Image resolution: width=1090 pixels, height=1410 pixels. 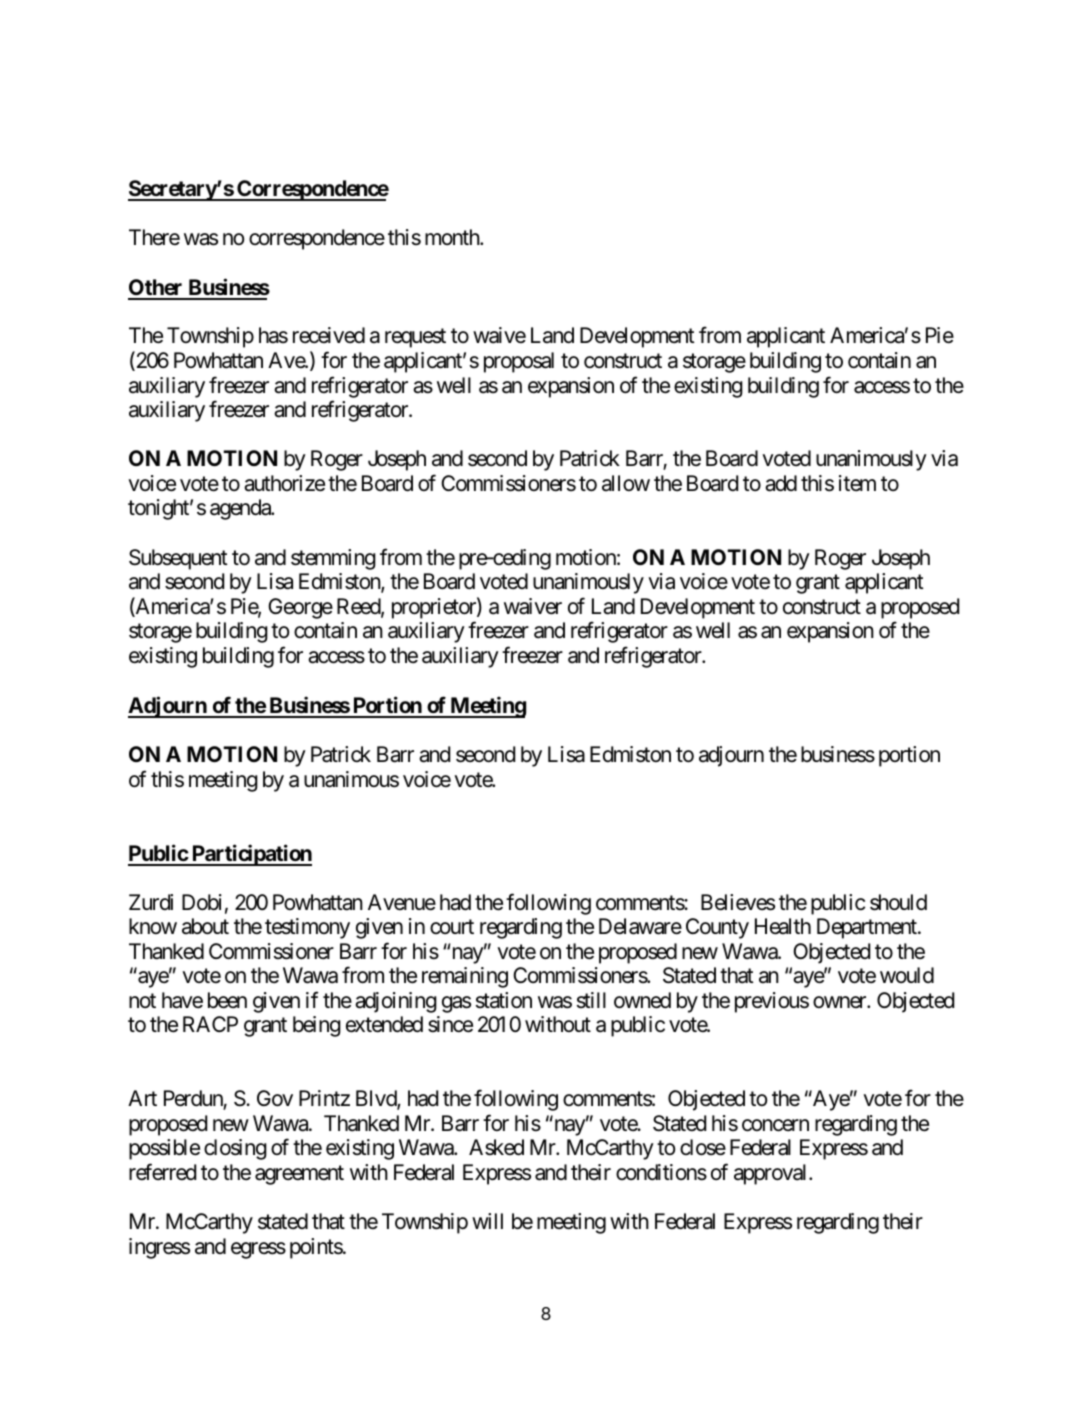 I want to click on add, so click(x=781, y=483).
